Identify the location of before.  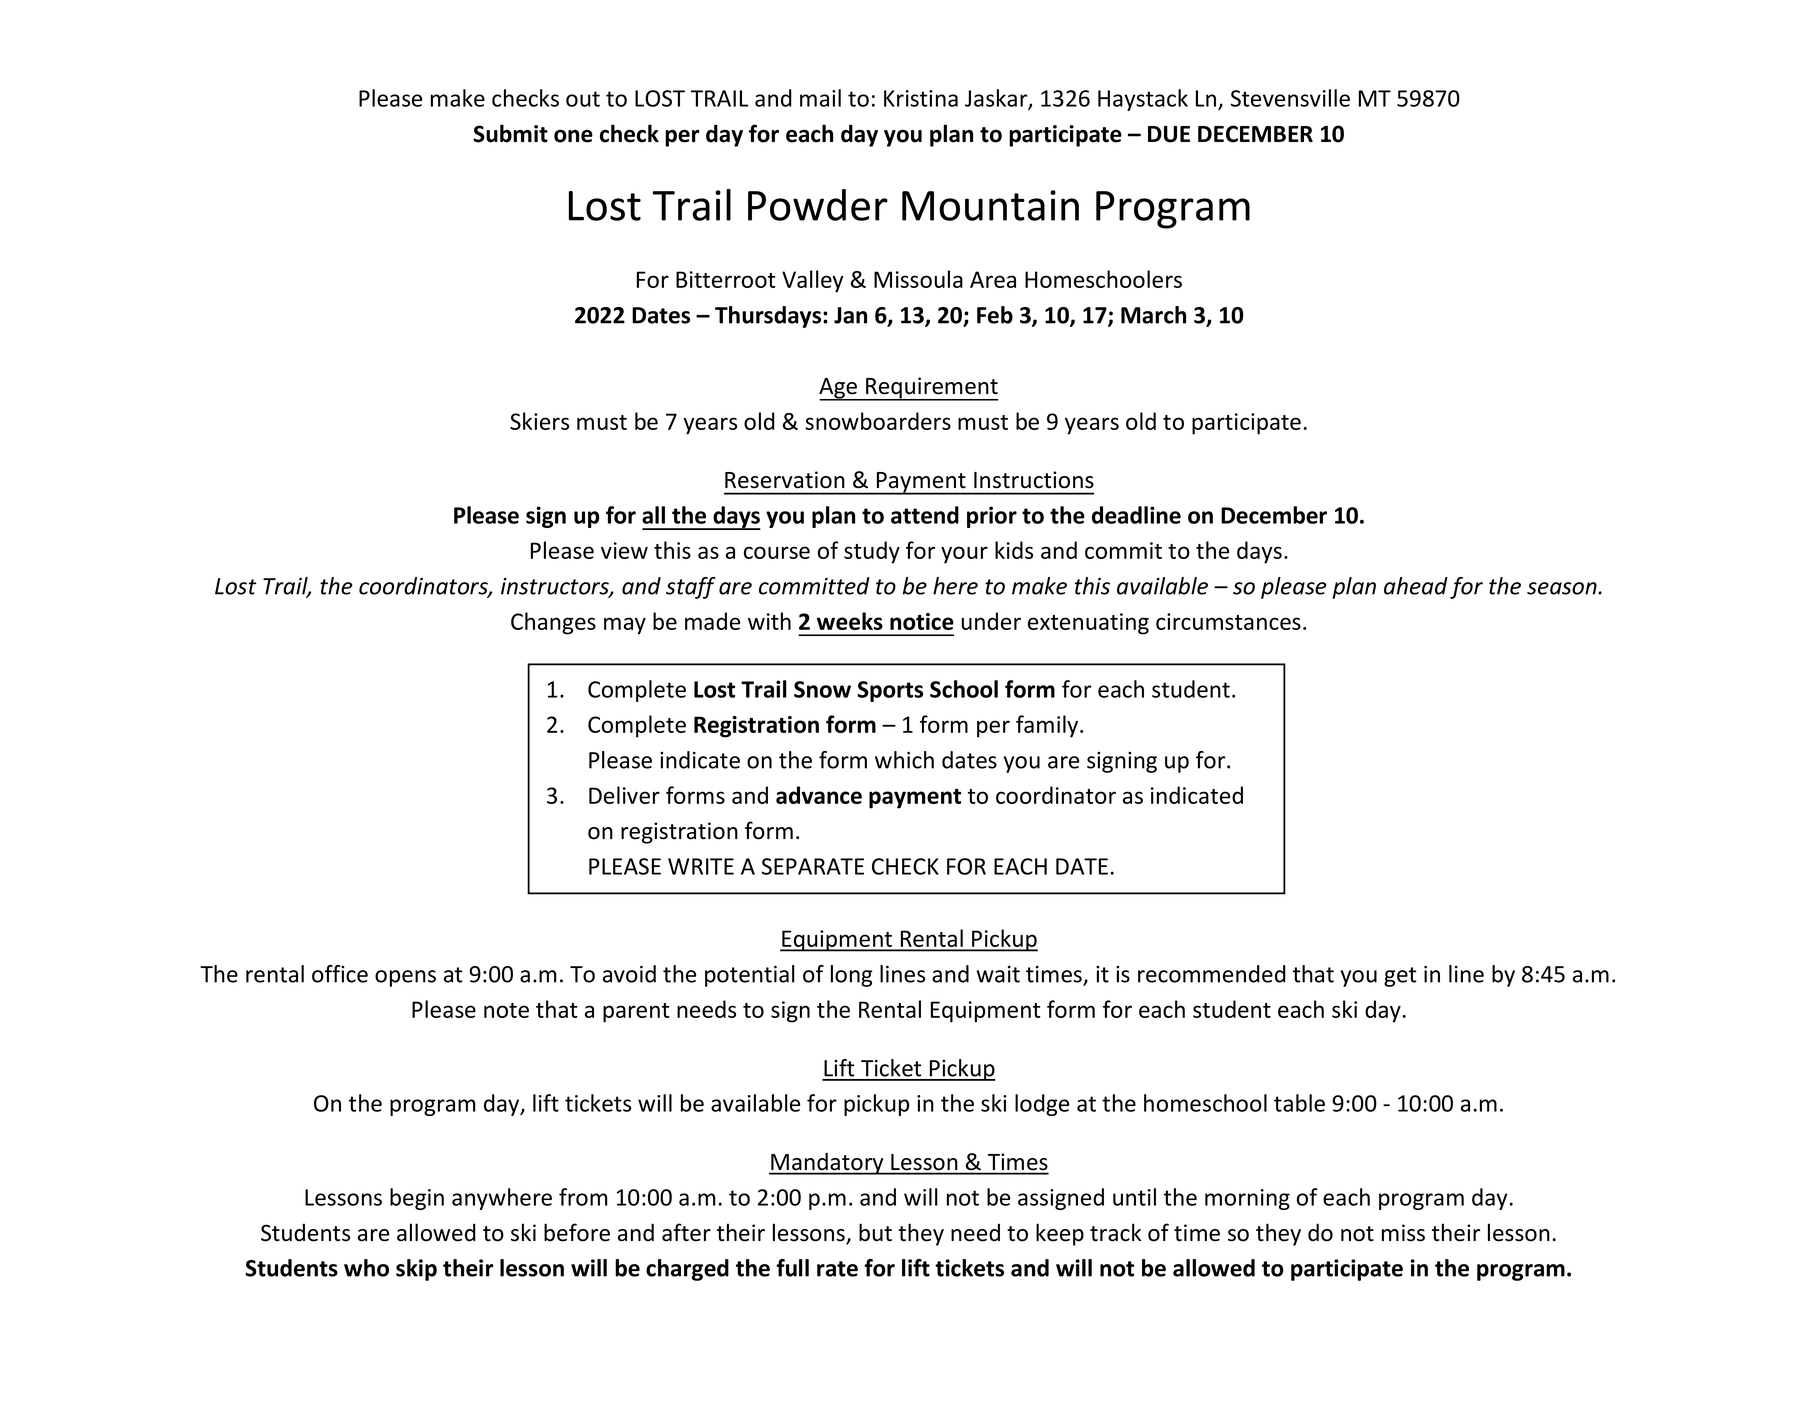
(577, 1232).
